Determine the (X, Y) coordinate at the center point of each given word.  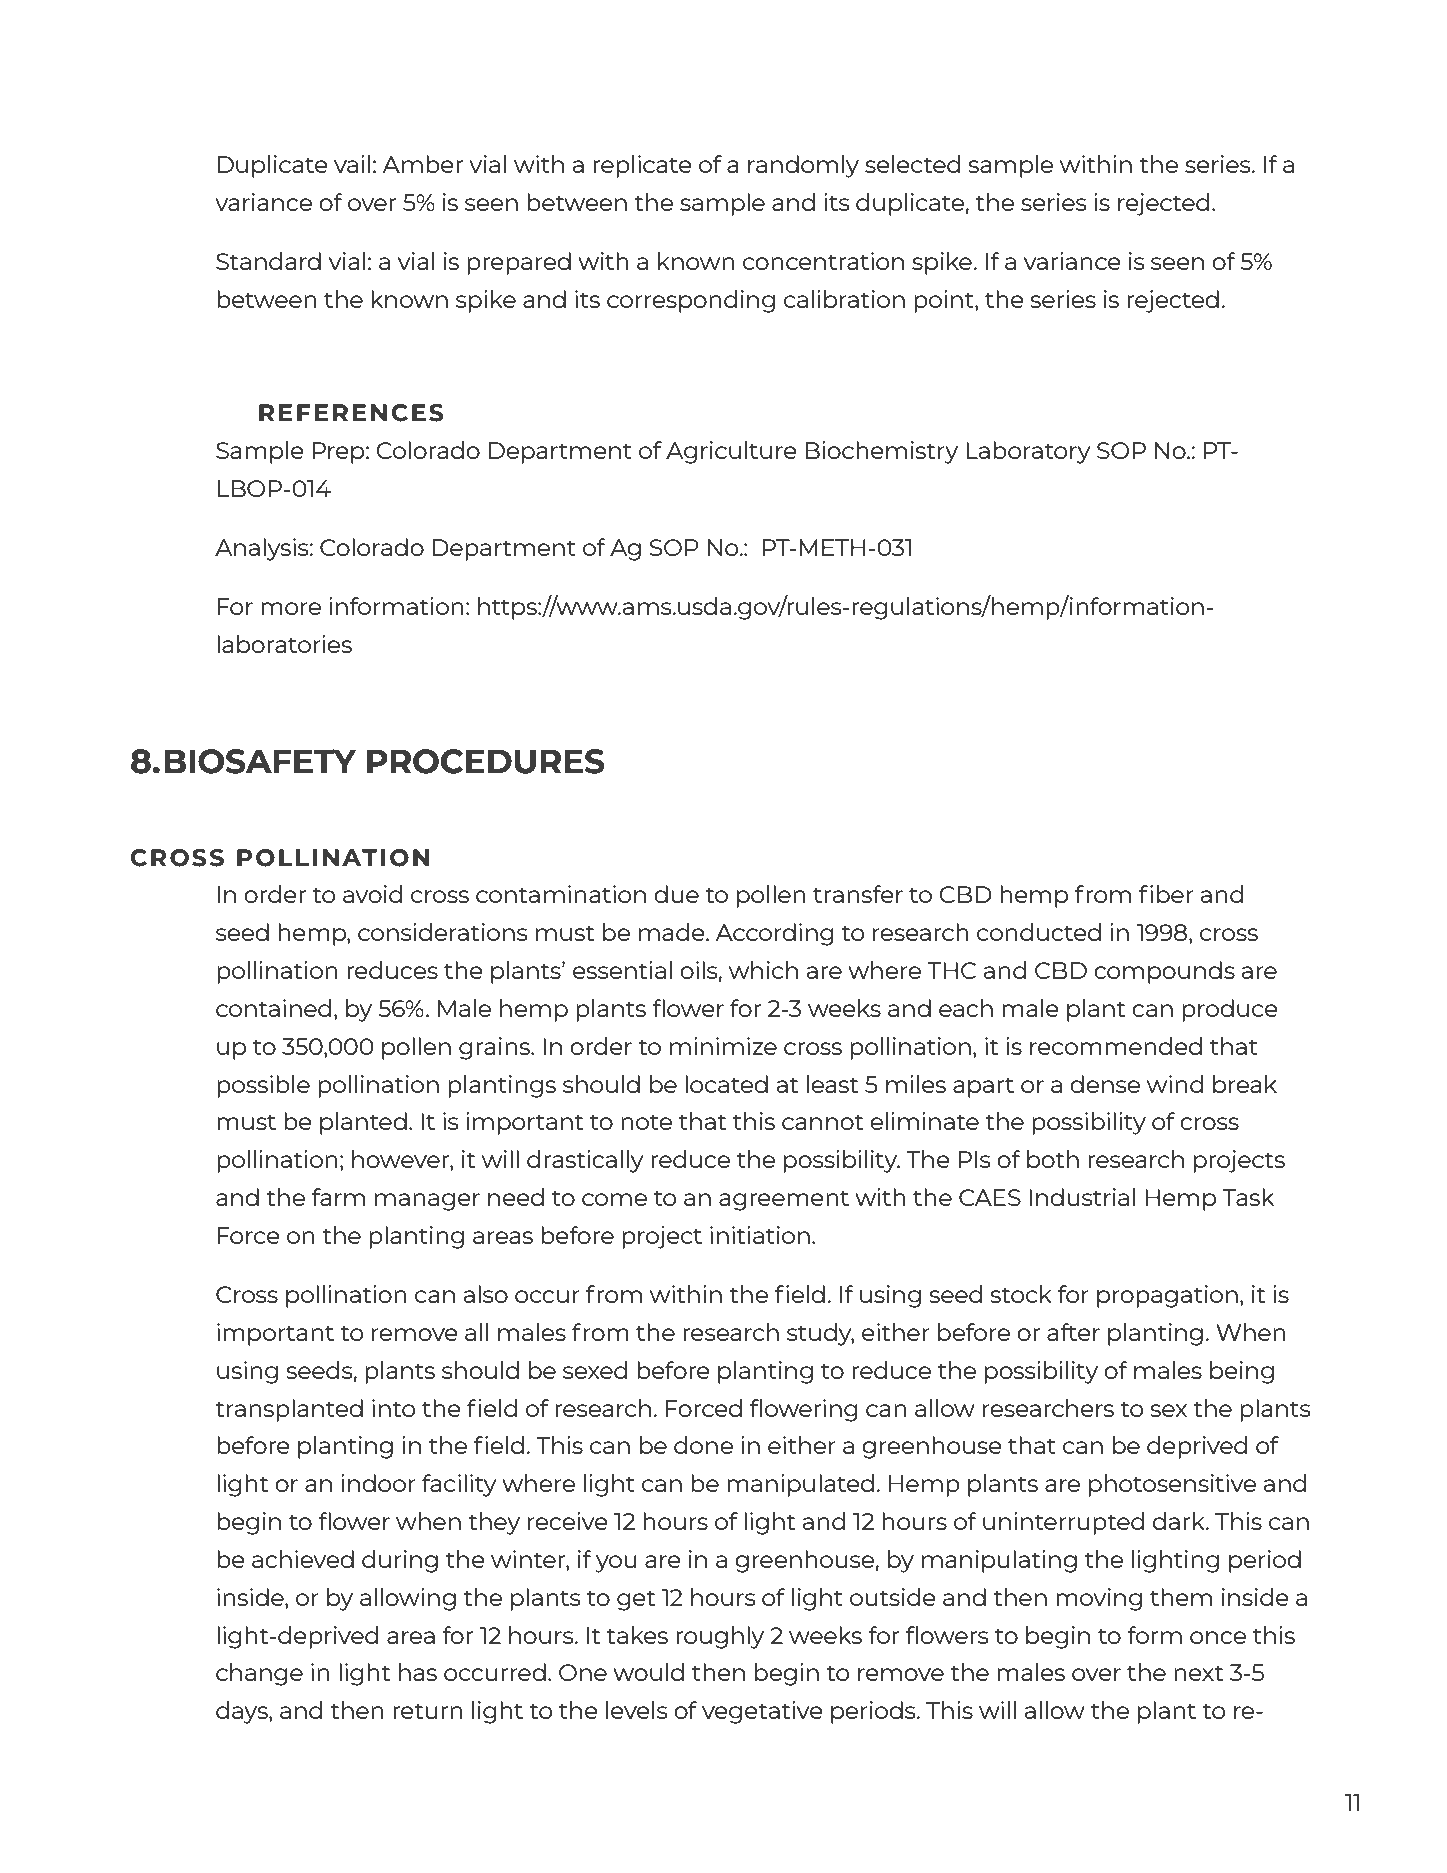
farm (338, 1197)
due (676, 894)
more (291, 608)
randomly (803, 166)
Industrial (1082, 1197)
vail (352, 164)
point (945, 301)
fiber (1166, 894)
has (418, 1672)
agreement (784, 1200)
